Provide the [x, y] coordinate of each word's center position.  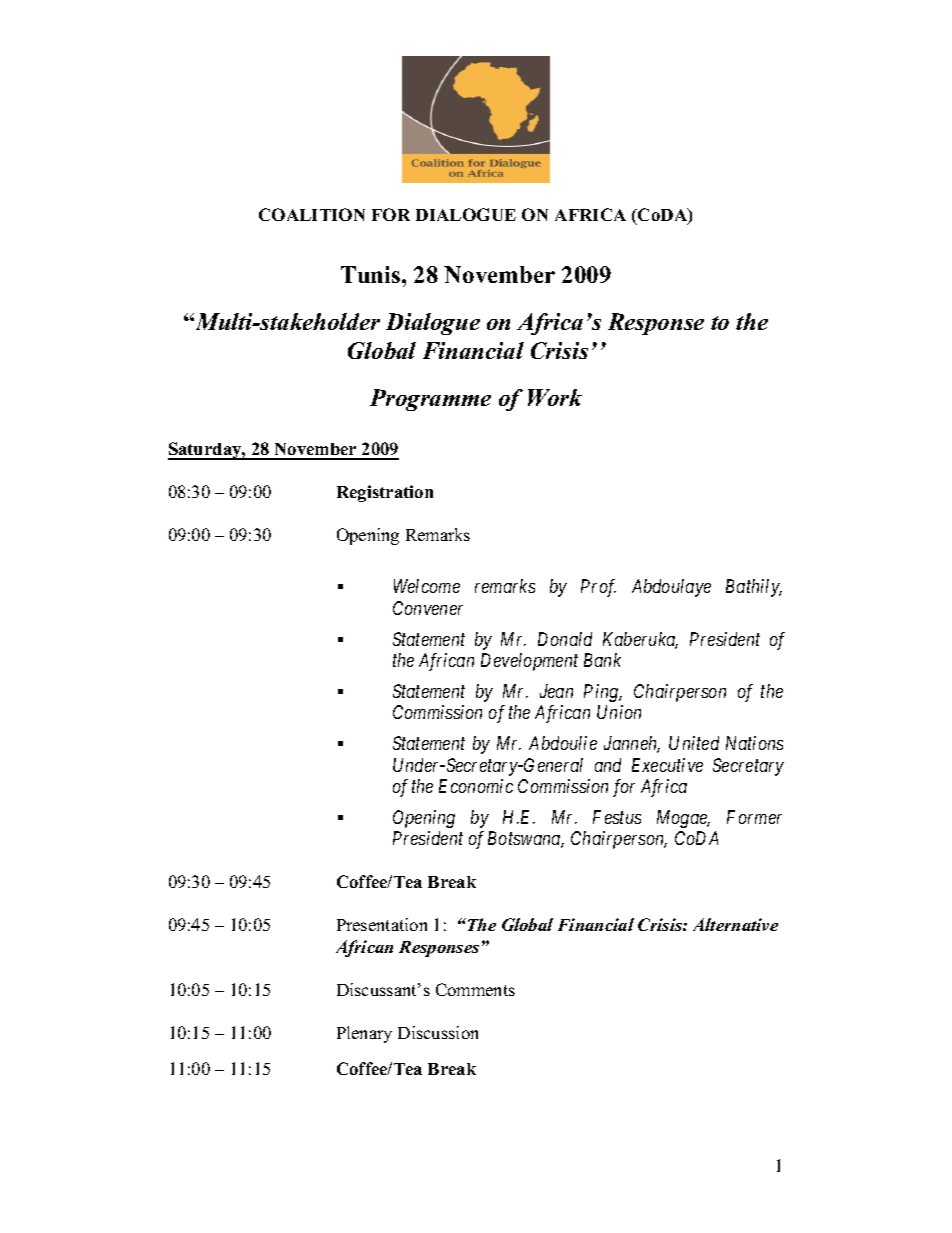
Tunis [372, 274]
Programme [430, 400]
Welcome [427, 586]
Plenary [364, 1034]
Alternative [735, 924]
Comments [475, 989]
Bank [602, 660]
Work [555, 397]
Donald [565, 639]
